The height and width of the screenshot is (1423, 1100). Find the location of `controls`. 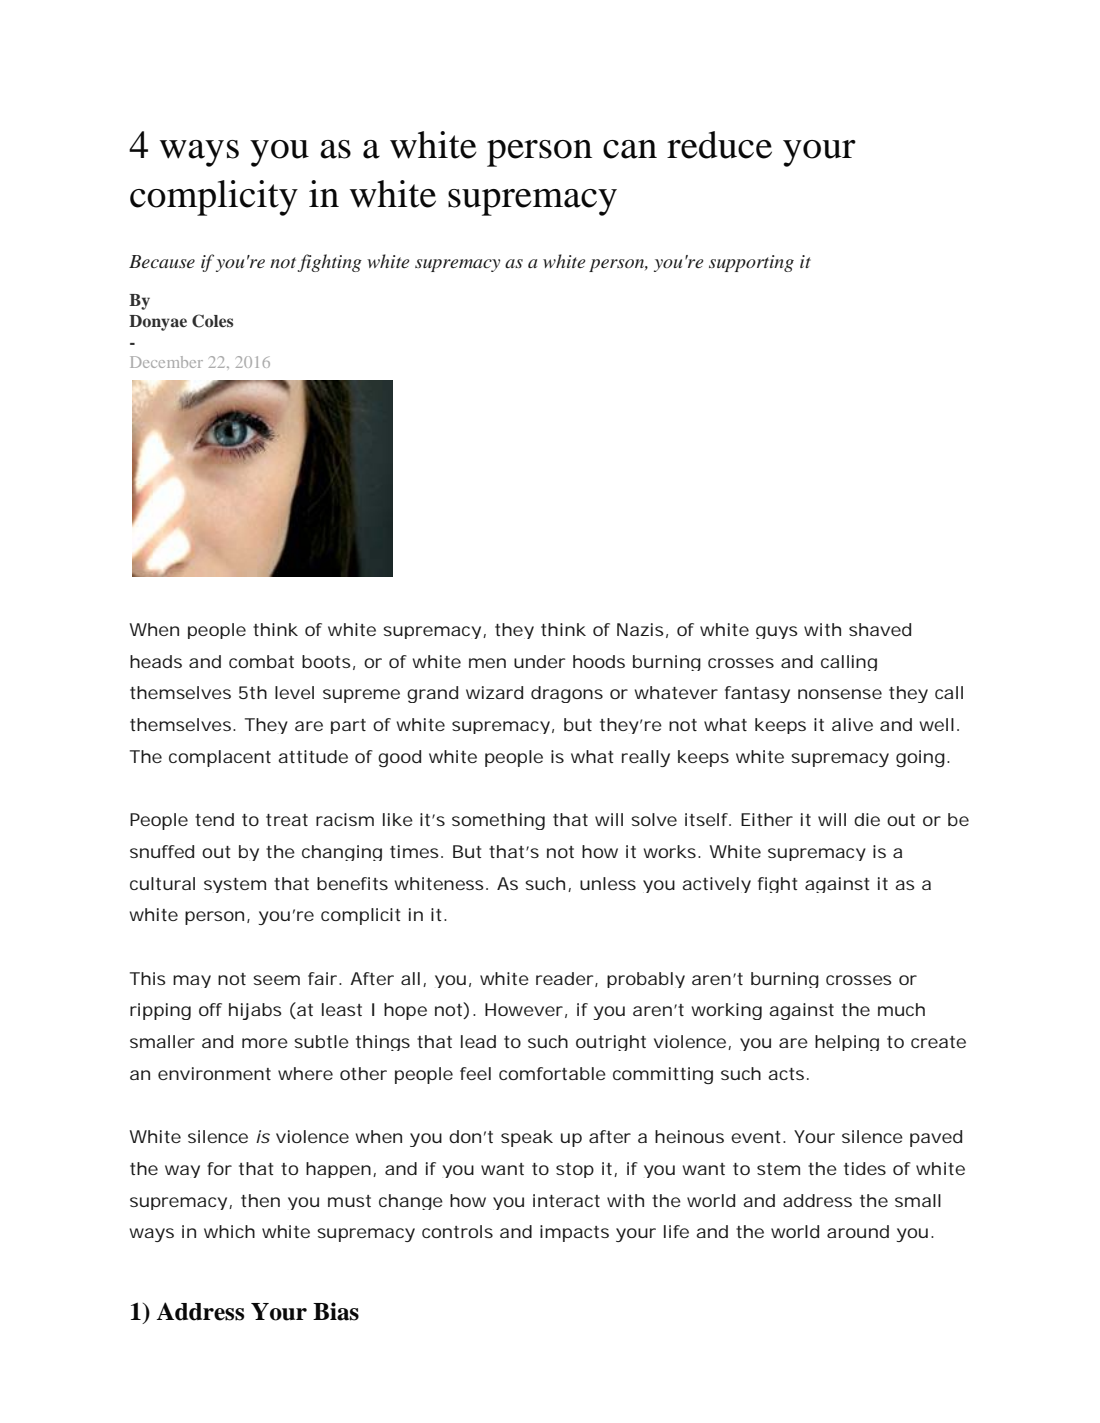

controls is located at coordinates (457, 1231).
